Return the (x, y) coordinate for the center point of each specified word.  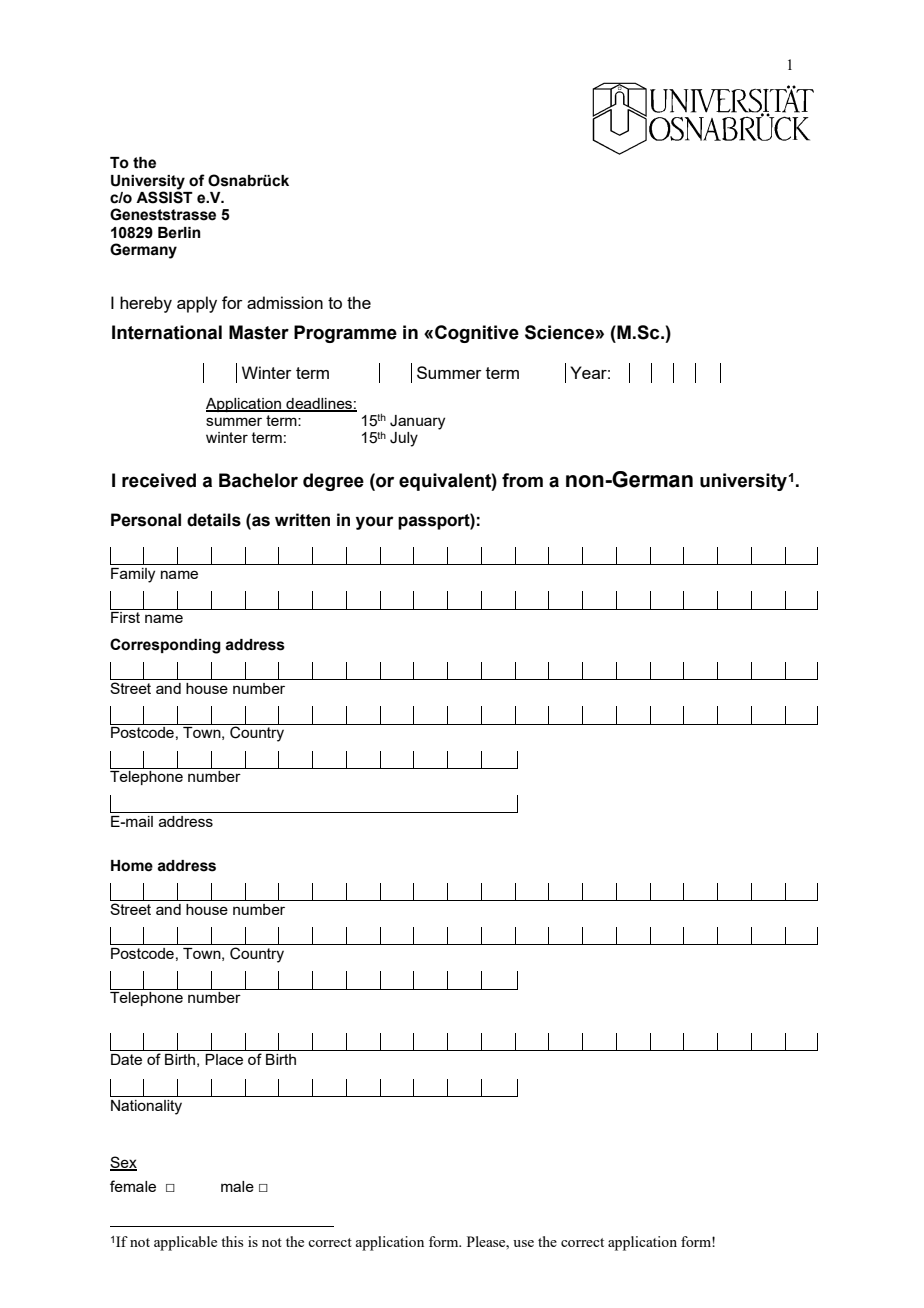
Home (132, 866)
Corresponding (165, 646)
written (302, 520)
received (159, 480)
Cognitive (477, 334)
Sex (123, 1163)
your (375, 523)
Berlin (179, 233)
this (232, 1241)
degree (333, 482)
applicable (185, 1243)
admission (285, 302)
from (522, 480)
